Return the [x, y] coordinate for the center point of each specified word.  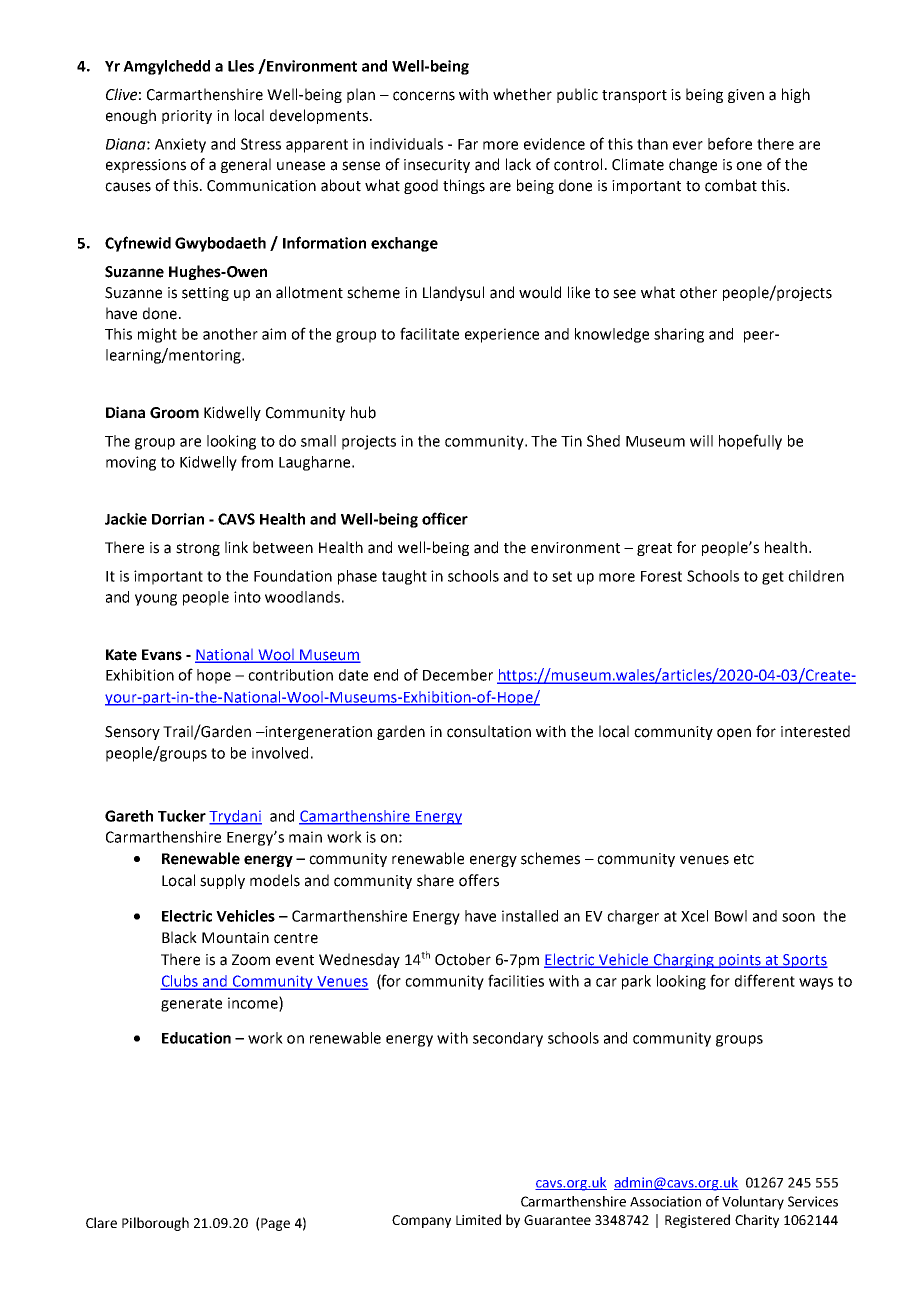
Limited [478, 1219]
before [730, 143]
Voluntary [753, 1203]
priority [187, 117]
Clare [101, 1222]
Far [468, 144]
